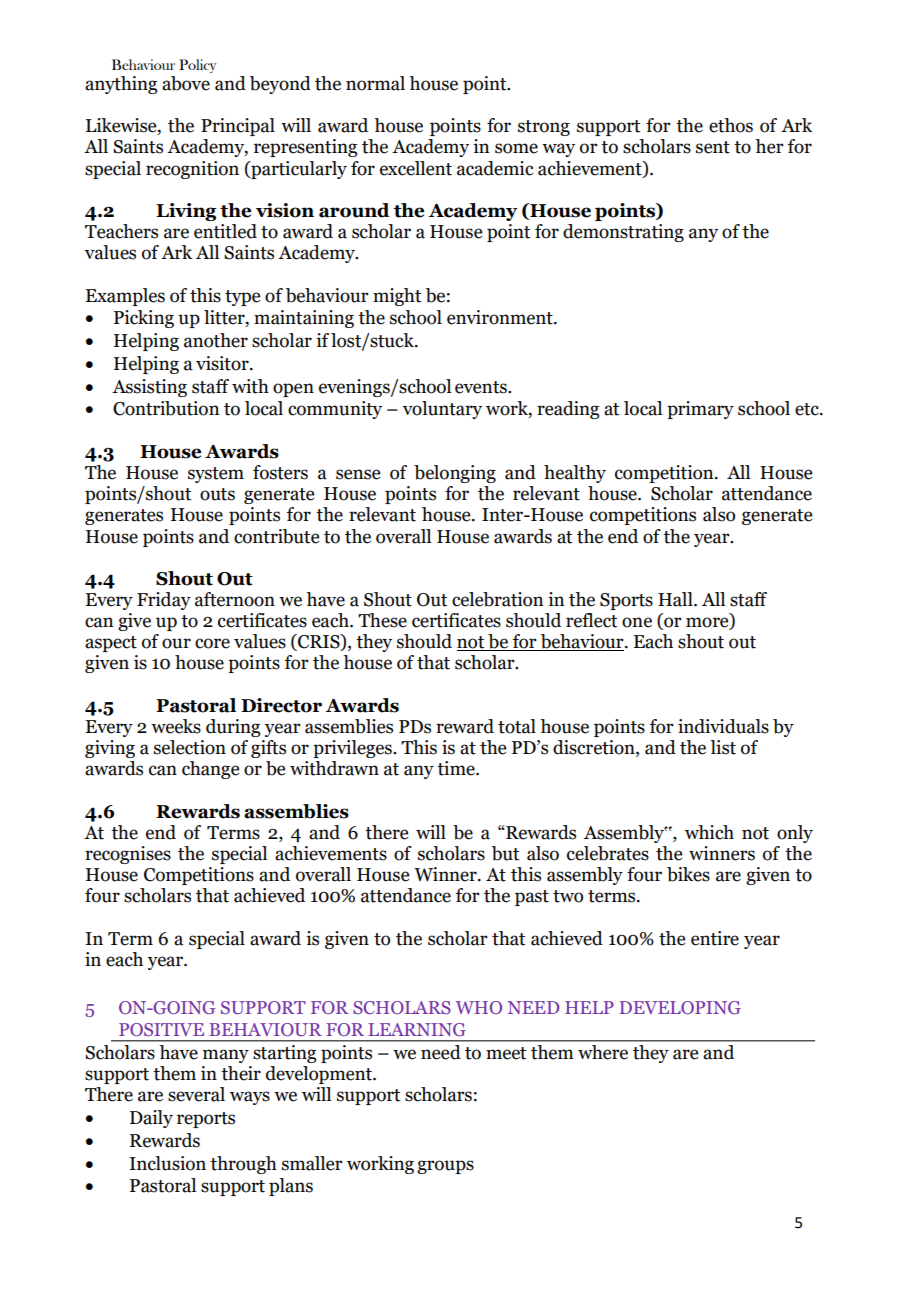  What do you see at coordinates (676, 599) in the page?
I see `Hall` at bounding box center [676, 599].
